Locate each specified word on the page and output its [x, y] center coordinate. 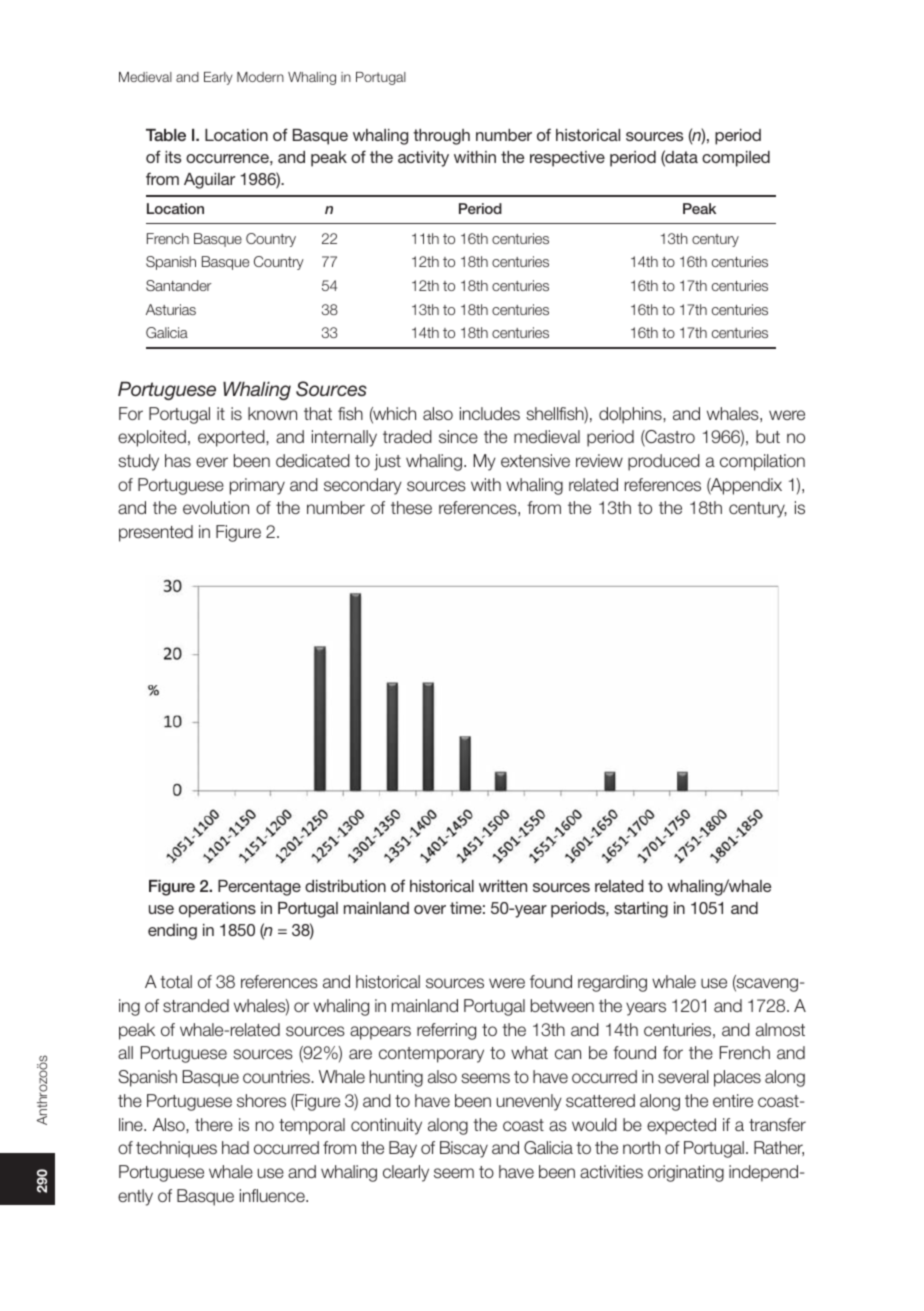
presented [156, 533]
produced [664, 462]
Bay [403, 1149]
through [441, 137]
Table [166, 135]
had [235, 1147]
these [411, 507]
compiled [736, 159]
